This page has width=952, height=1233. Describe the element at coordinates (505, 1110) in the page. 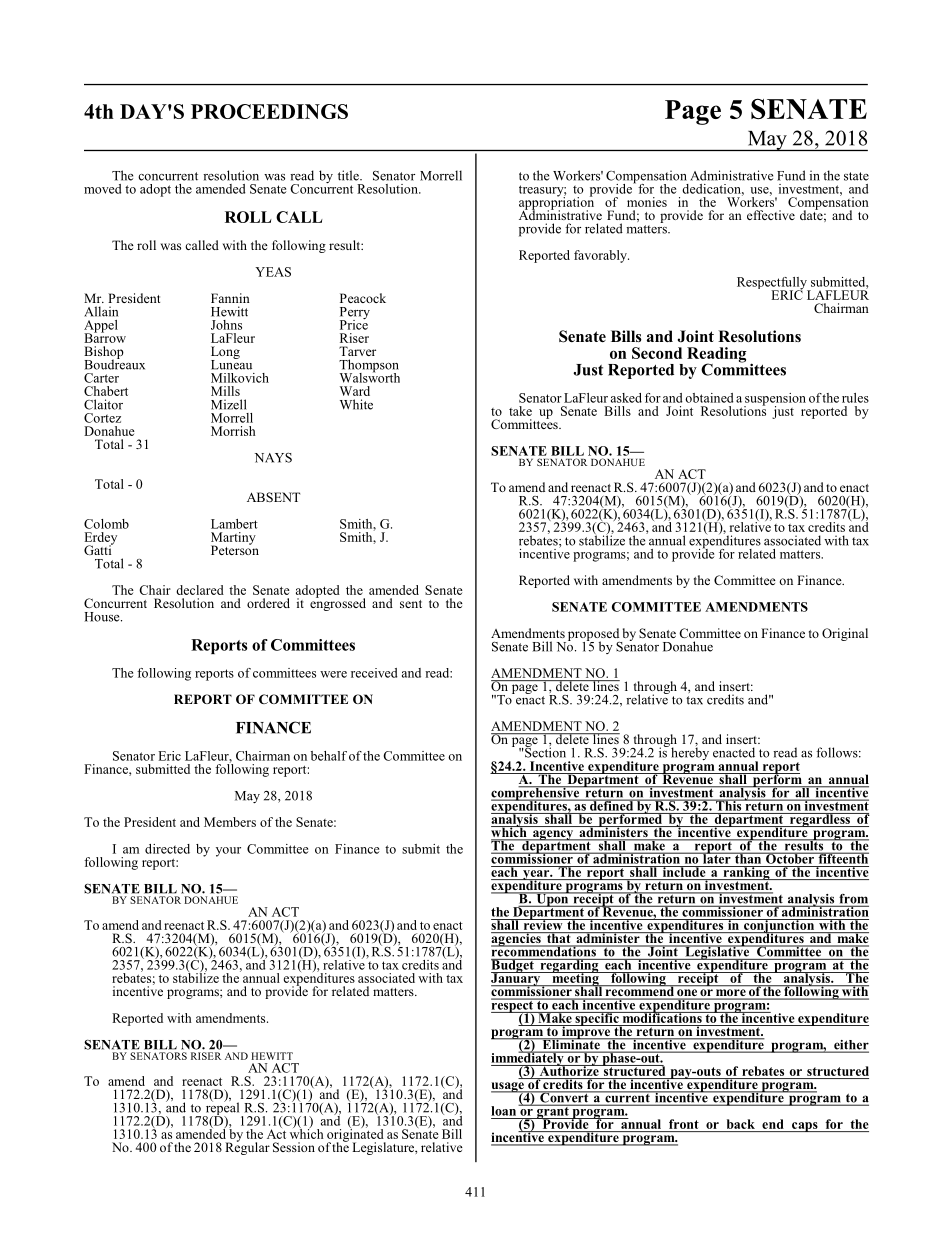

I see `loan` at that location.
